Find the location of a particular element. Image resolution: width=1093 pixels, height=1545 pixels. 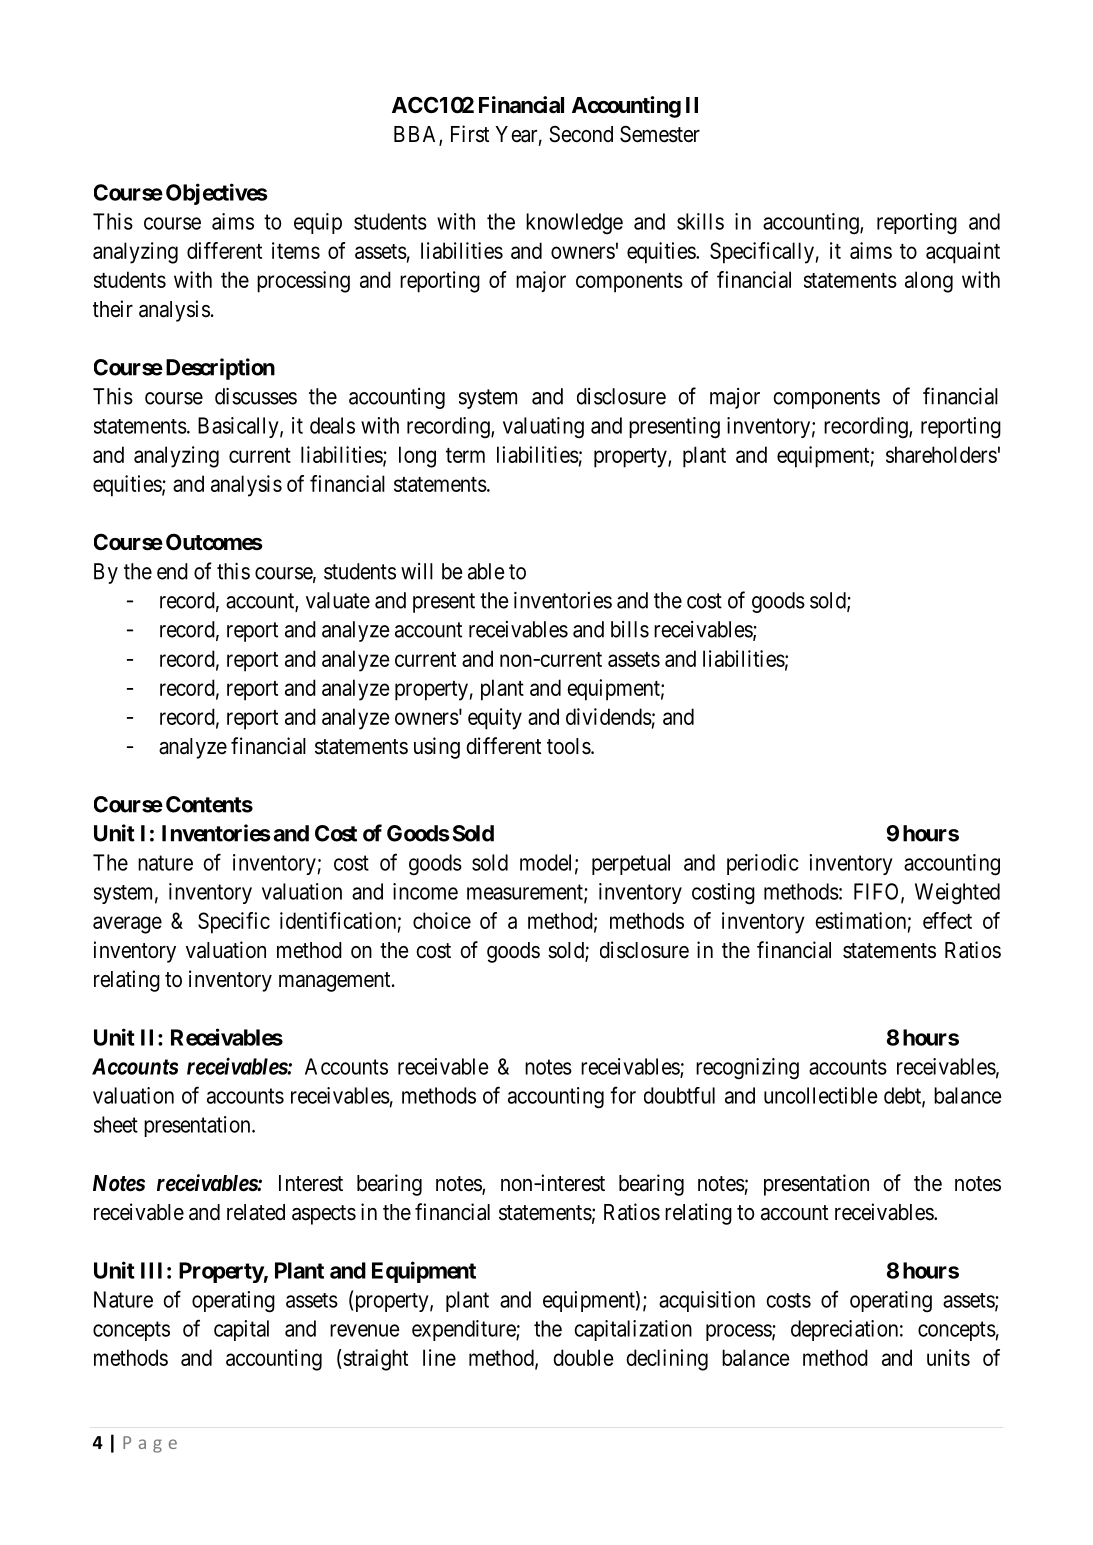

discusses is located at coordinates (256, 396).
